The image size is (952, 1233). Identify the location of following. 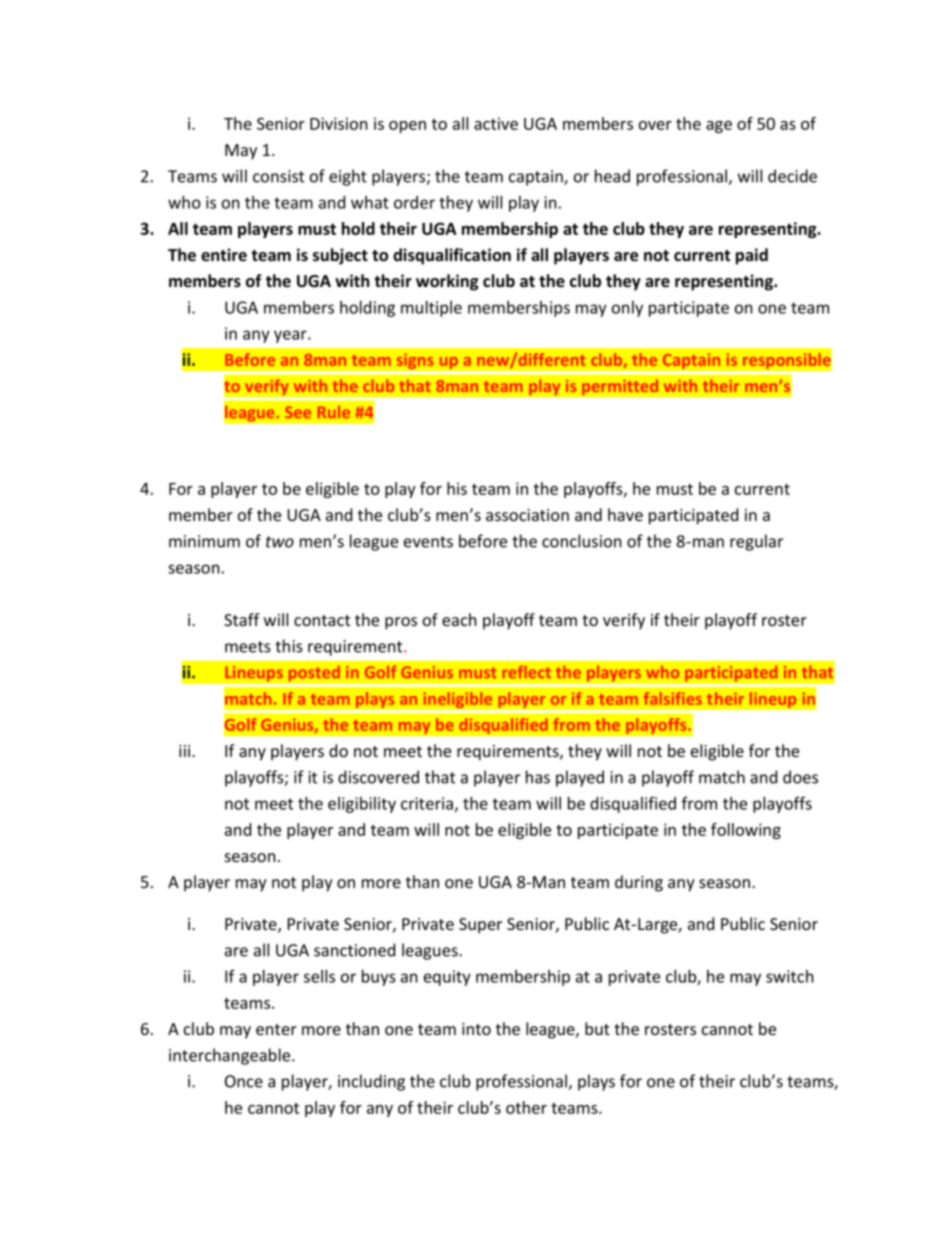
(746, 831).
